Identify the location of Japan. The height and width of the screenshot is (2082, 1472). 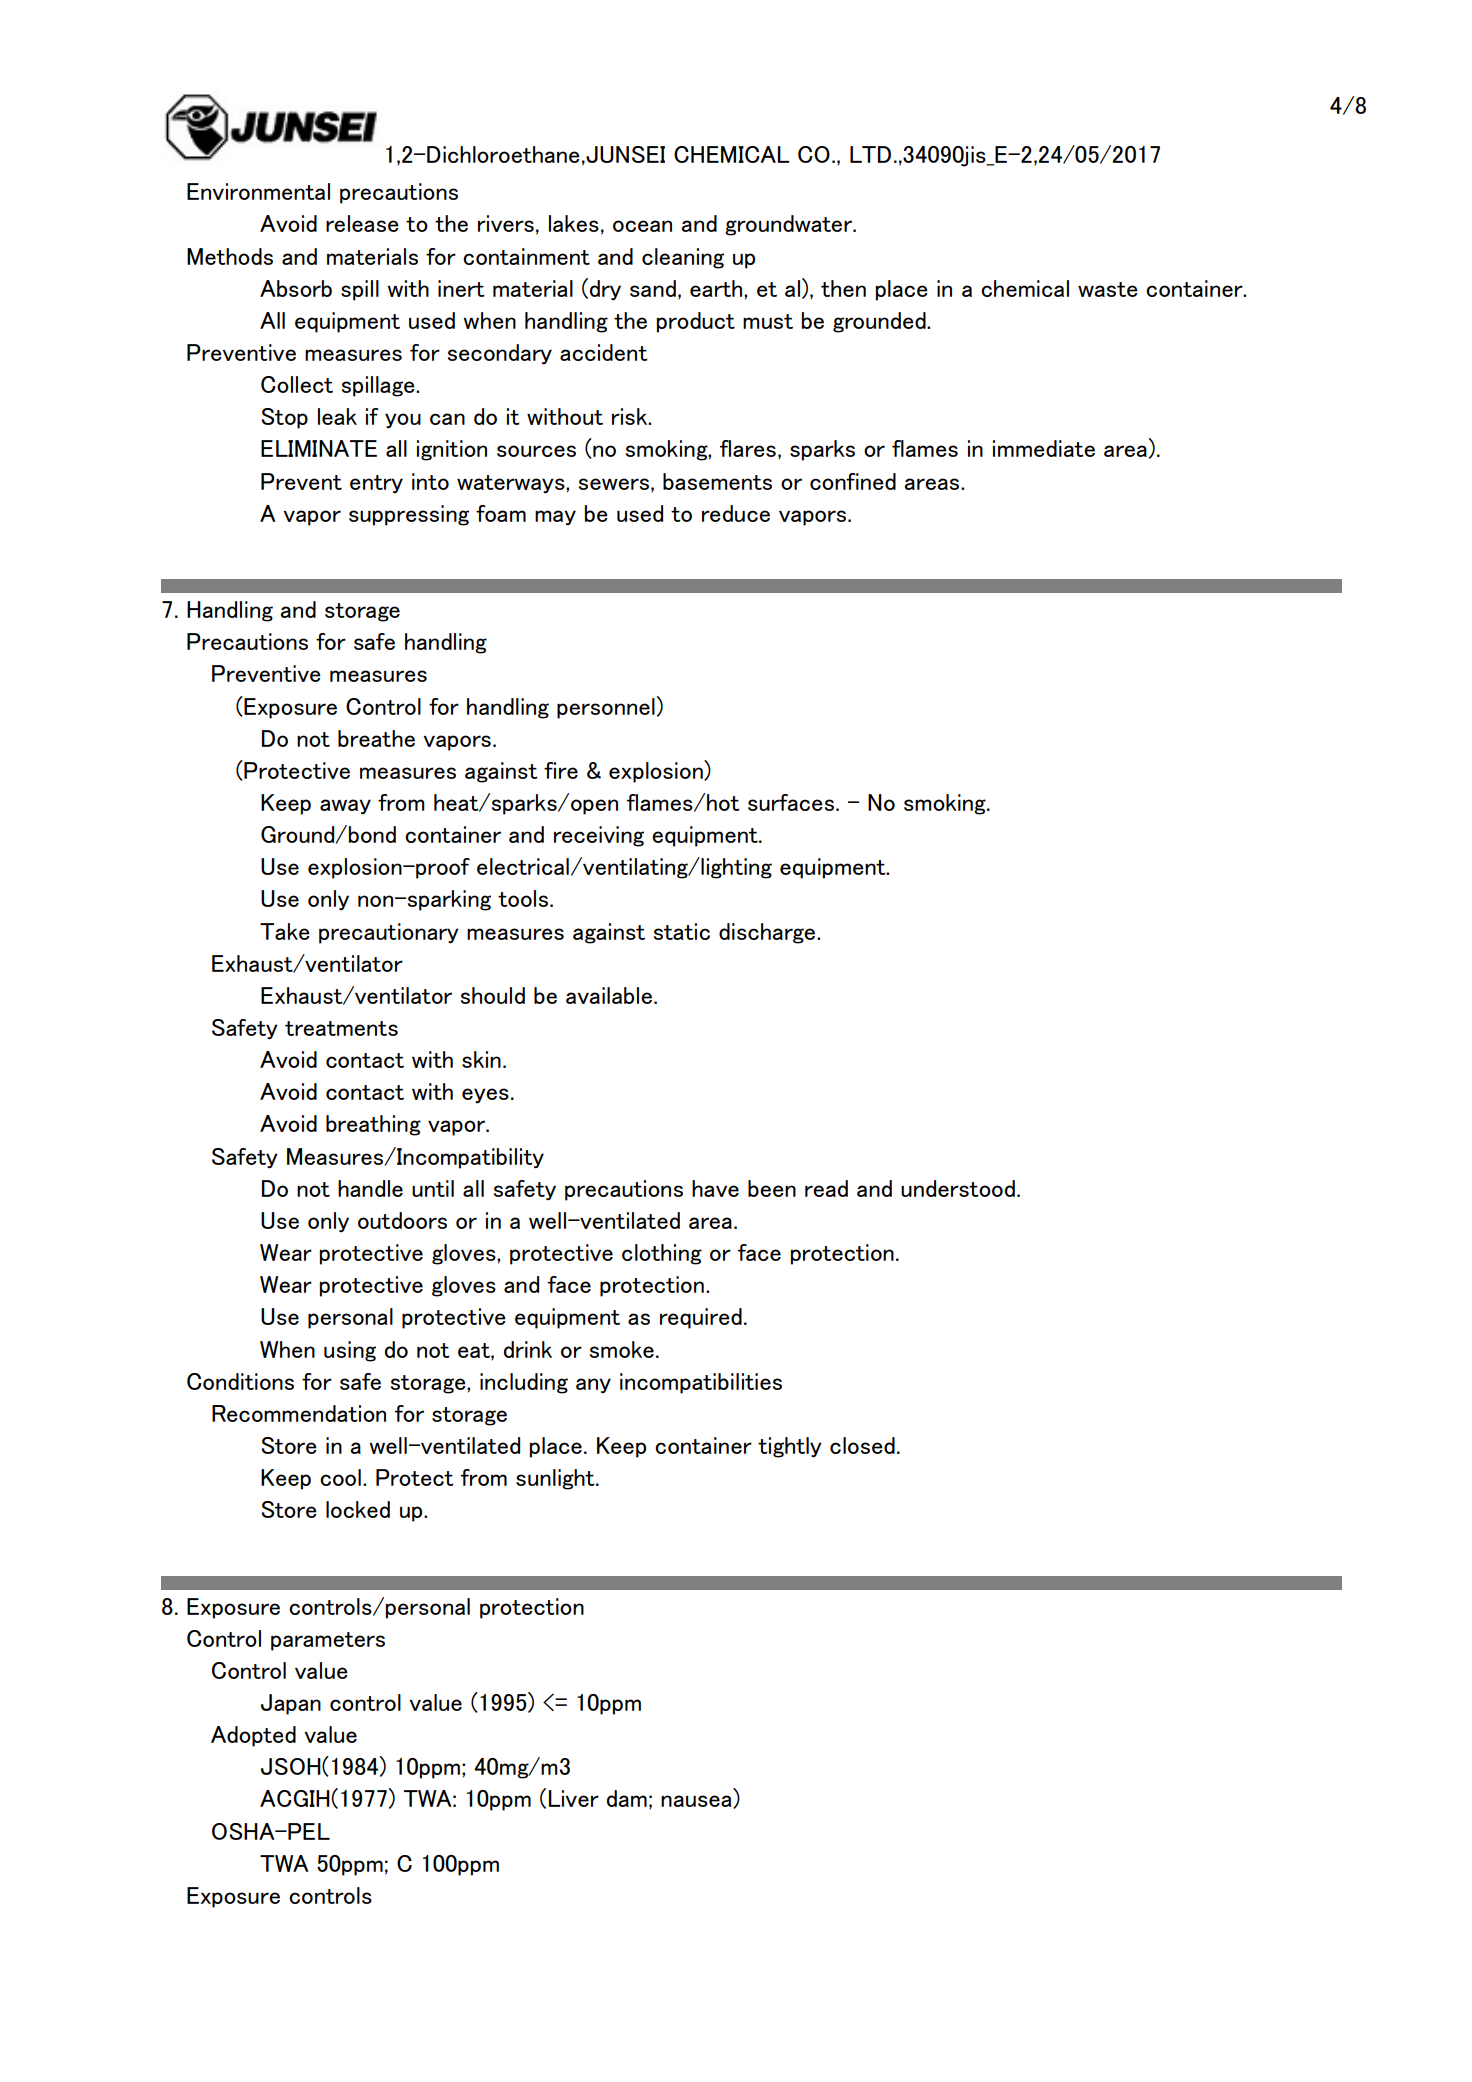
(291, 1704).
